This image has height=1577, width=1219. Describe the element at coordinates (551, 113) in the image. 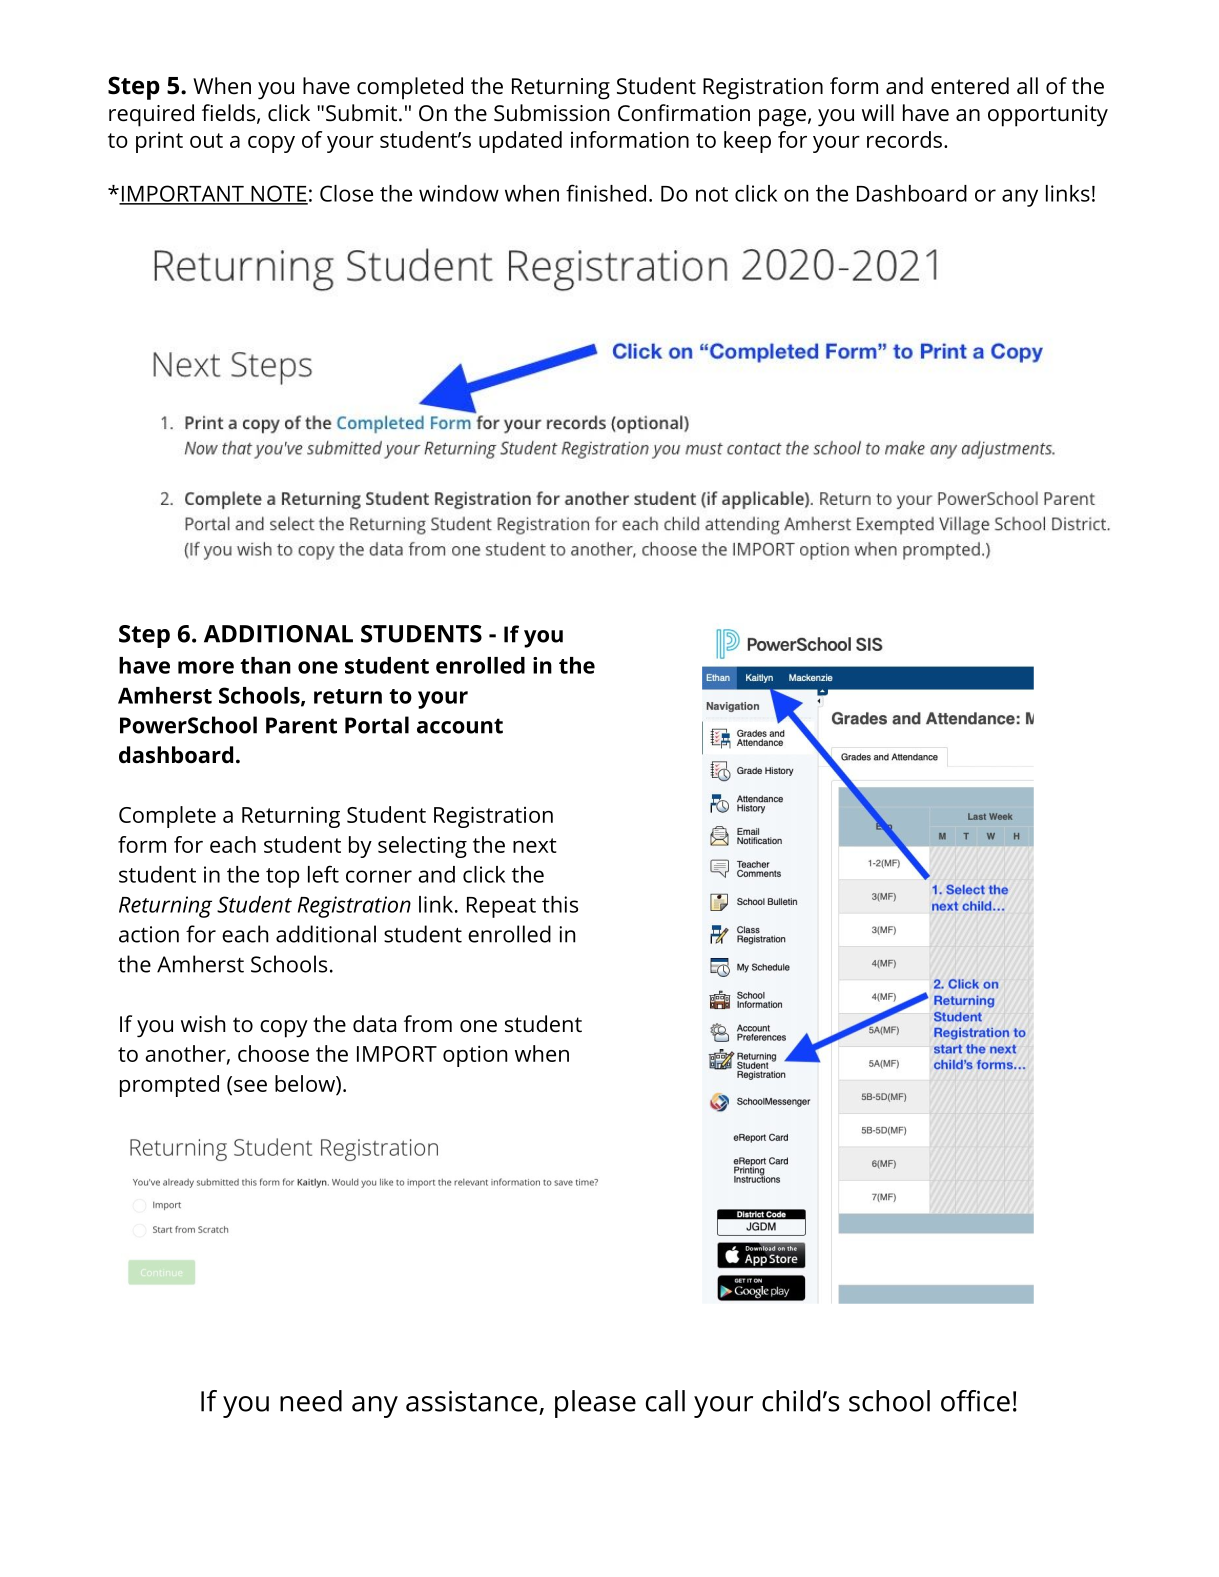

I see `Submission` at that location.
